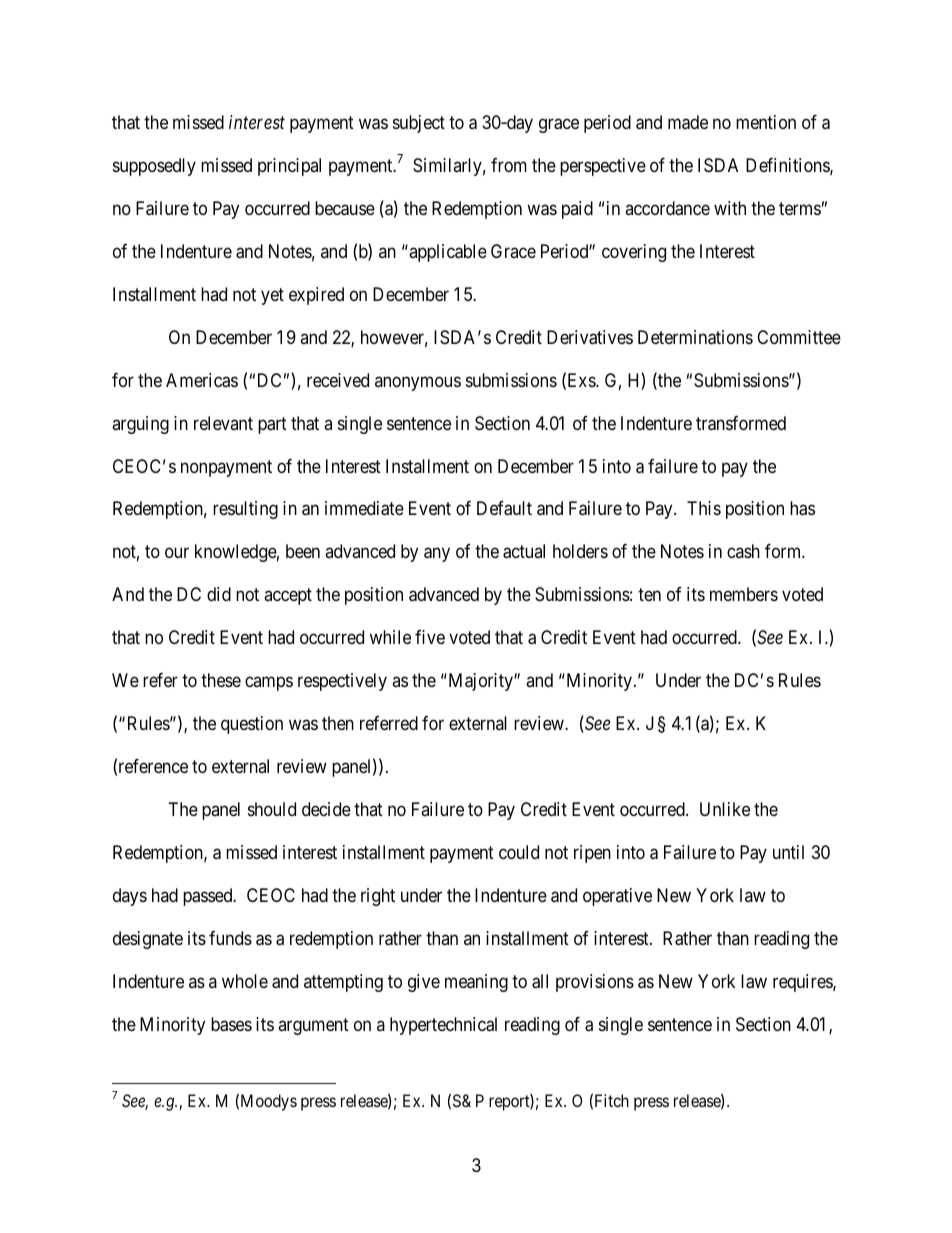 The height and width of the page is (1233, 952). What do you see at coordinates (154, 167) in the page?
I see `supposedly` at bounding box center [154, 167].
